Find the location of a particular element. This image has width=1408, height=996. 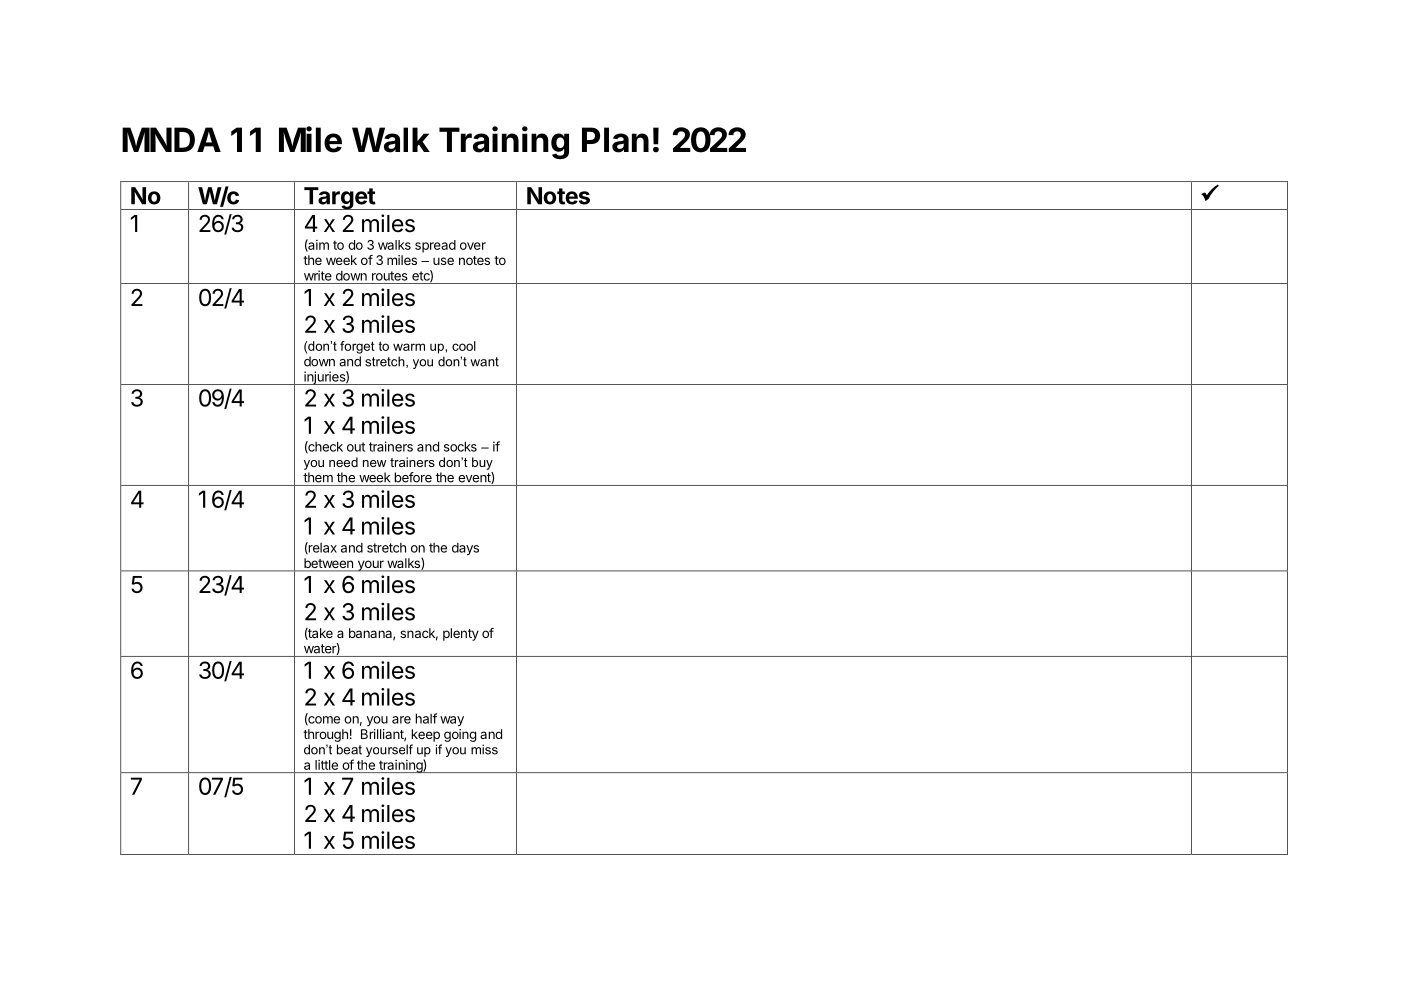

socks is located at coordinates (460, 446).
